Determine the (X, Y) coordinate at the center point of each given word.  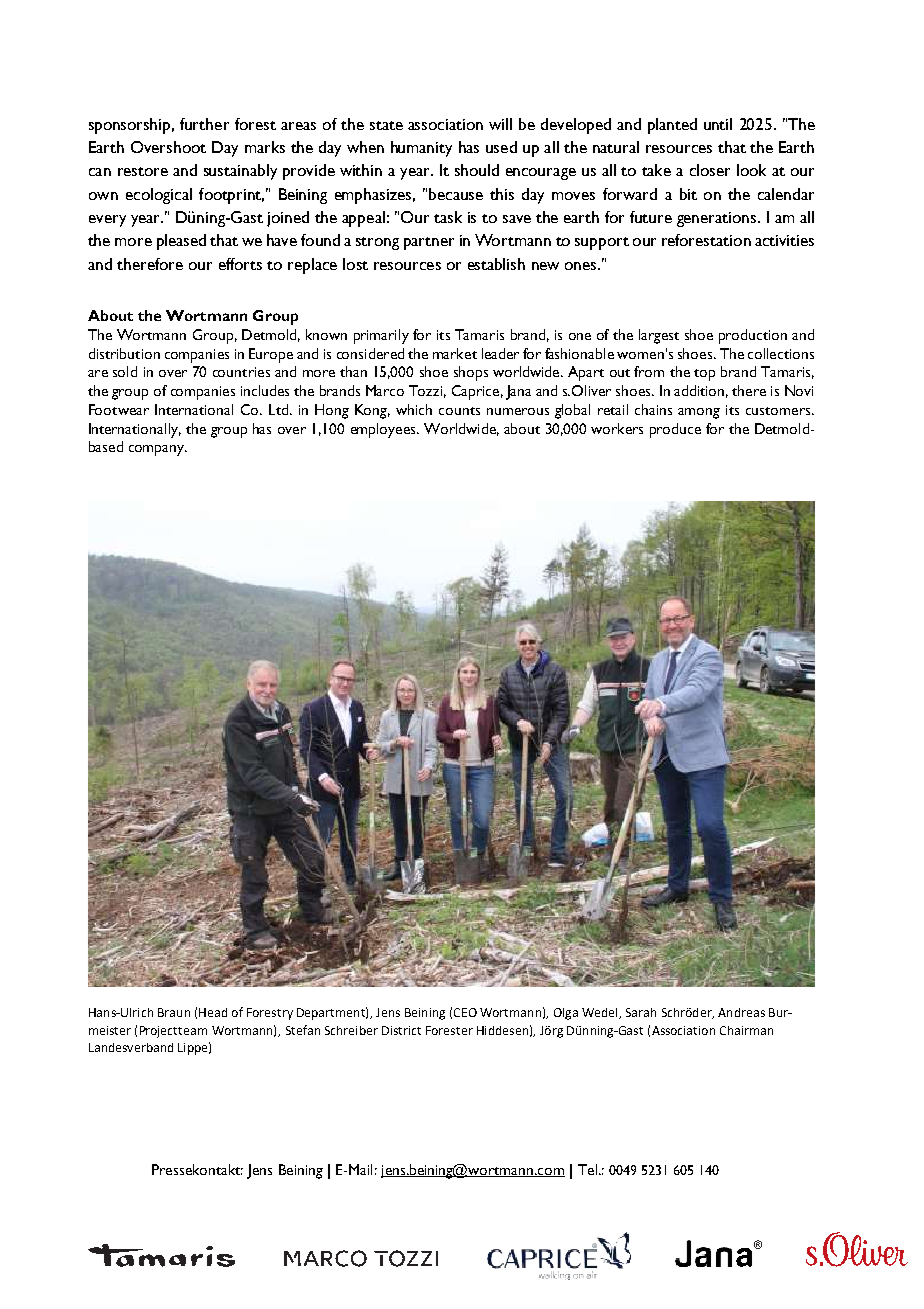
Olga (566, 1014)
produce (675, 430)
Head (213, 1012)
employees (384, 430)
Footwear (119, 409)
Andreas (741, 1012)
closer (710, 170)
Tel (587, 1169)
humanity (421, 149)
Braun (174, 1012)
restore (143, 171)
